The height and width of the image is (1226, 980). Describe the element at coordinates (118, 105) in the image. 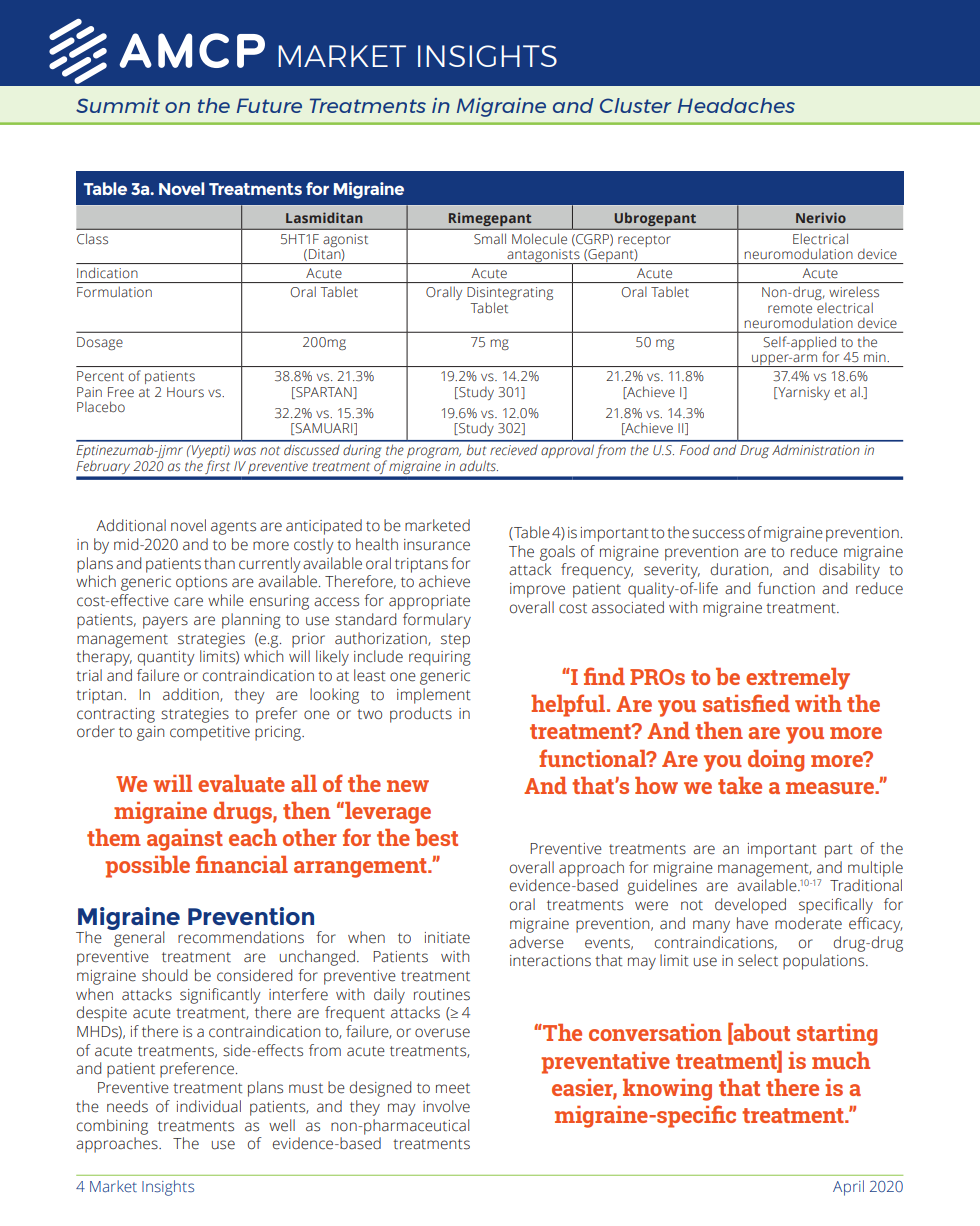

I see `Summit` at that location.
